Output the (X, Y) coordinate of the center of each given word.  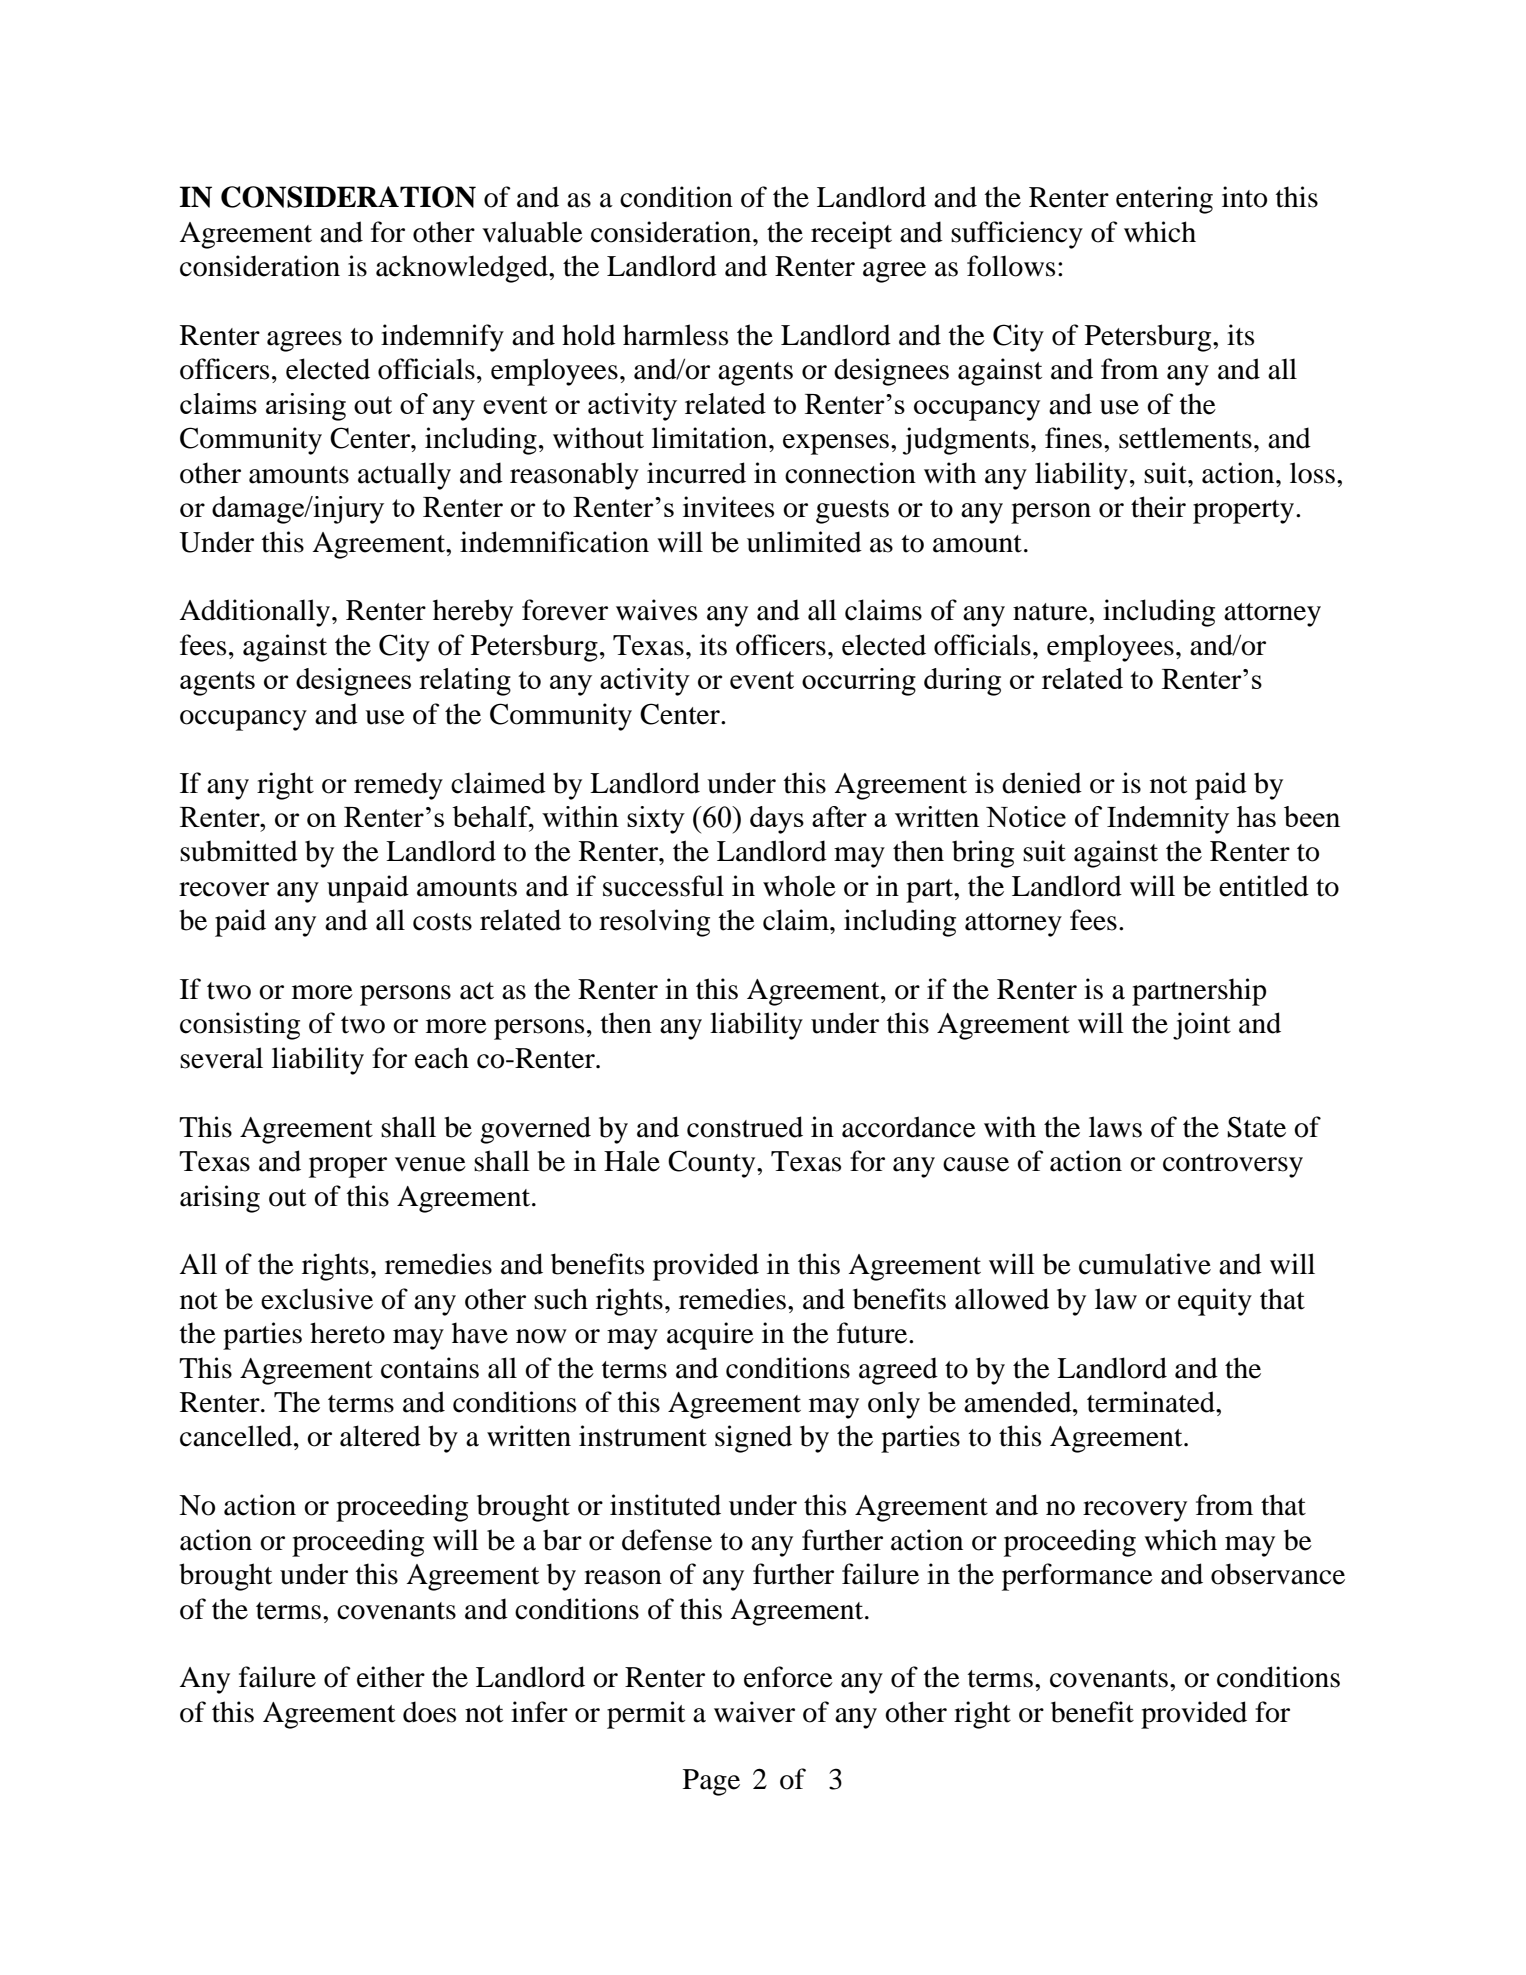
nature (1051, 612)
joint (1202, 1026)
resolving (654, 923)
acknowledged (463, 269)
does (429, 1712)
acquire (710, 1336)
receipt (851, 235)
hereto (347, 1333)
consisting (240, 1026)
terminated (1152, 1402)
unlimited (804, 542)
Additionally (256, 613)
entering (1164, 200)
